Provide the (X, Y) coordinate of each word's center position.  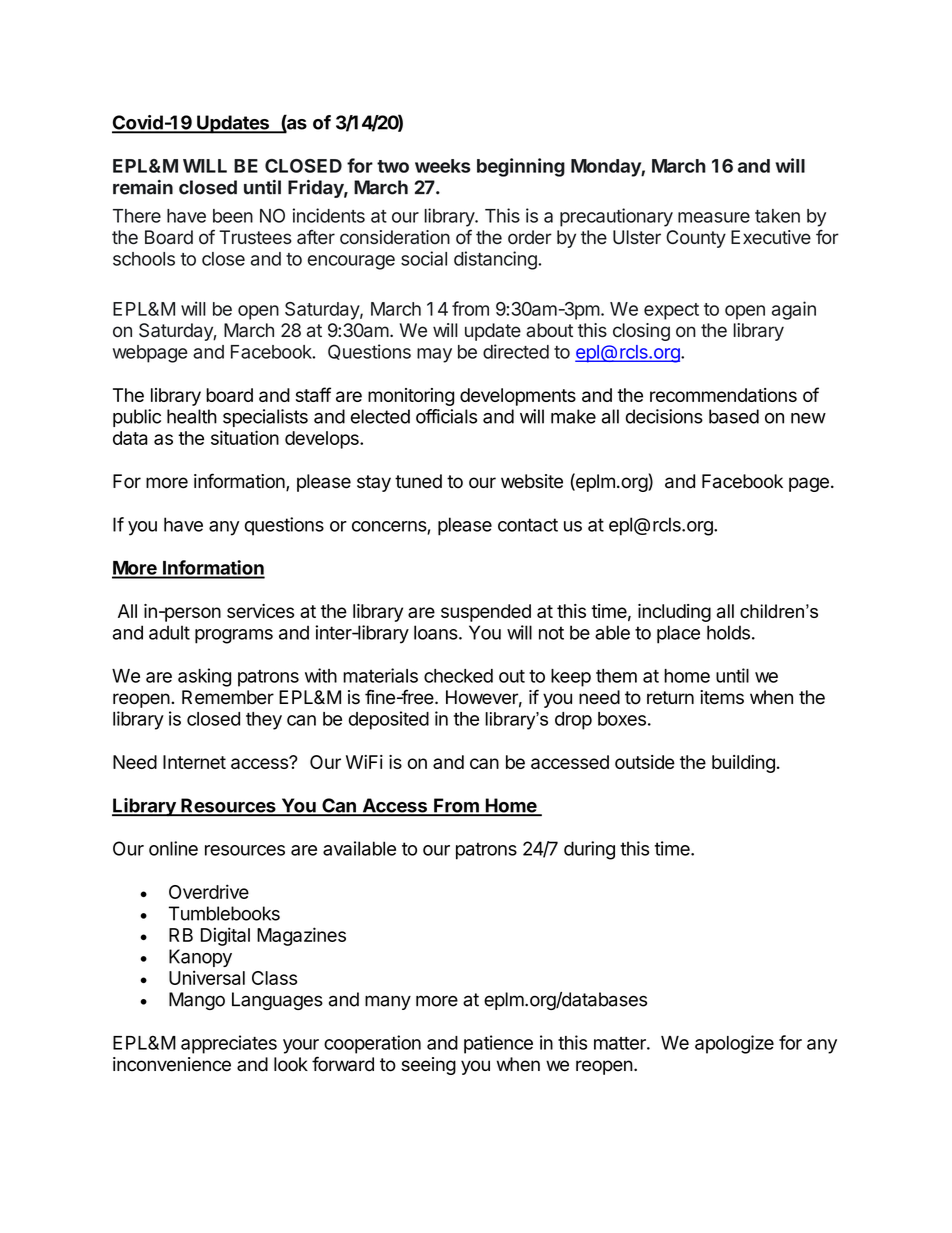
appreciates (229, 1044)
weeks (443, 166)
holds (728, 632)
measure (714, 217)
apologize (734, 1044)
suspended (486, 613)
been (233, 216)
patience (498, 1044)
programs (234, 636)
